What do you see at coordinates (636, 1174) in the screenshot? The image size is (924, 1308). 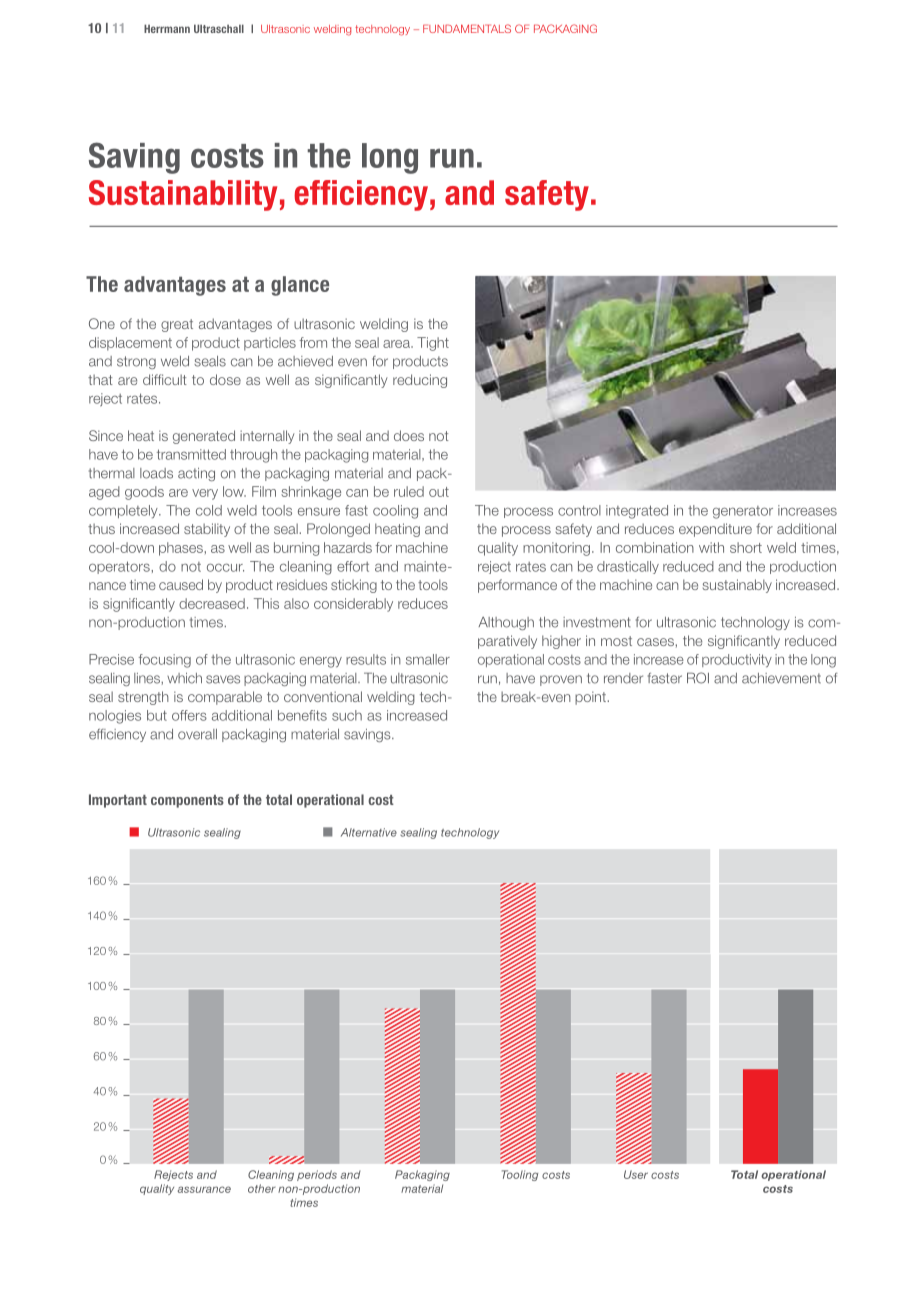 I see `User` at bounding box center [636, 1174].
